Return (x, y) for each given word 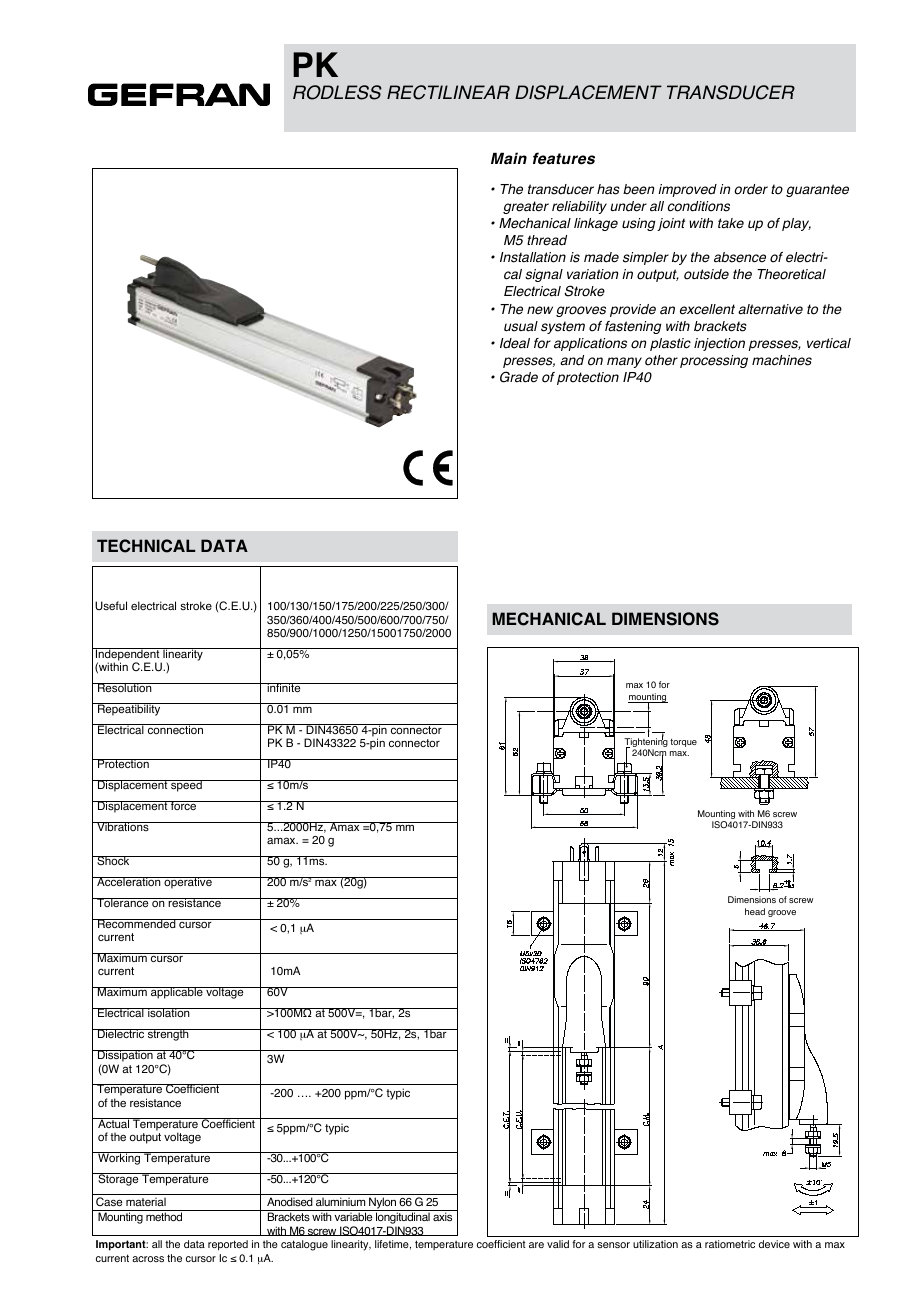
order (751, 189)
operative (188, 883)
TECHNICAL (146, 546)
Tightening (646, 743)
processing (714, 361)
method (164, 1216)
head (755, 911)
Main (509, 158)
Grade (519, 377)
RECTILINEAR (448, 92)
